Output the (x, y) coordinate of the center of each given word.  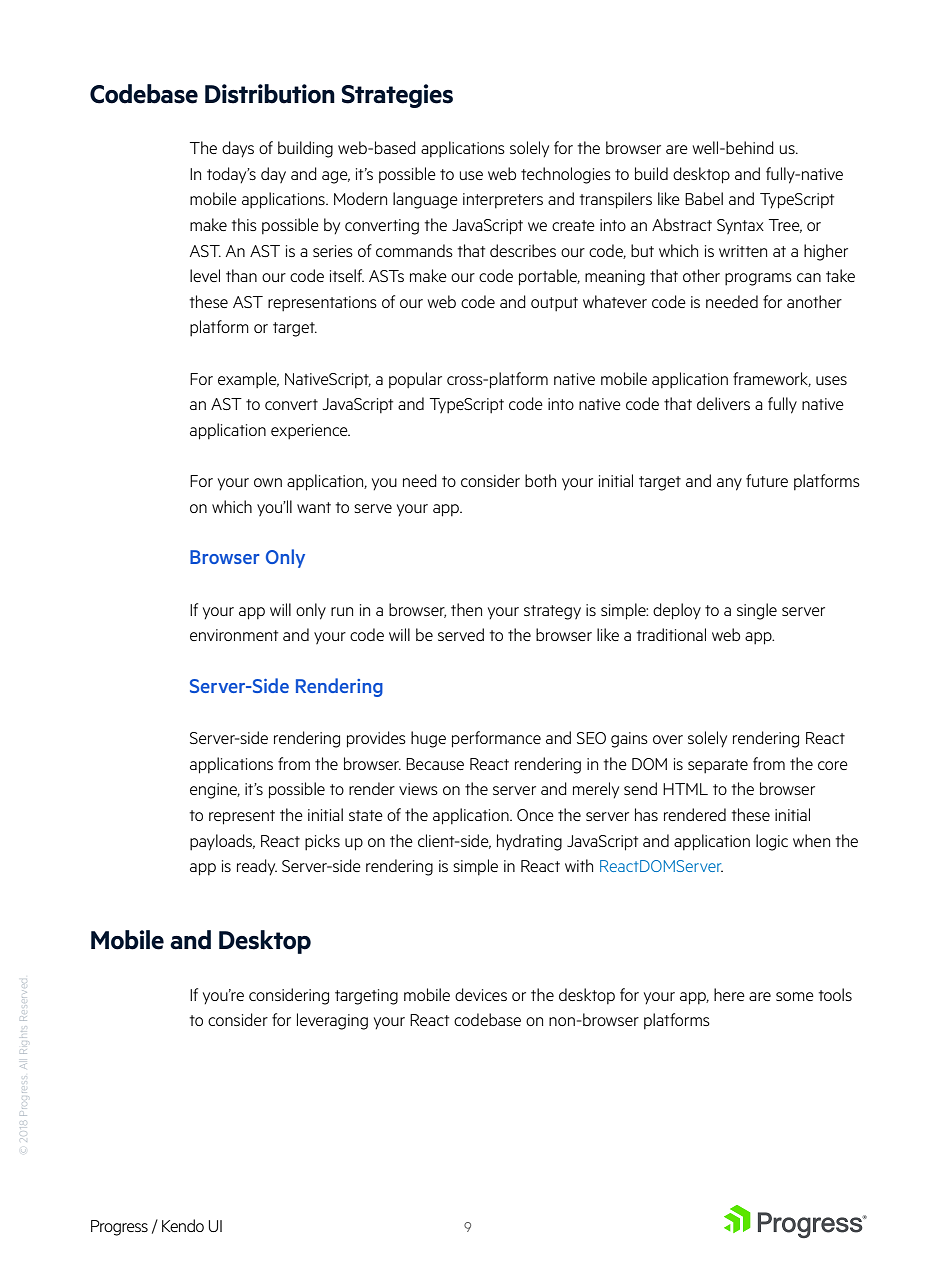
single (757, 611)
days (238, 149)
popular (415, 380)
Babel (704, 198)
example (248, 380)
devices (481, 994)
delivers (723, 403)
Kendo (183, 1225)
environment (234, 635)
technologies (566, 175)
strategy (552, 612)
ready (257, 867)
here (729, 994)
